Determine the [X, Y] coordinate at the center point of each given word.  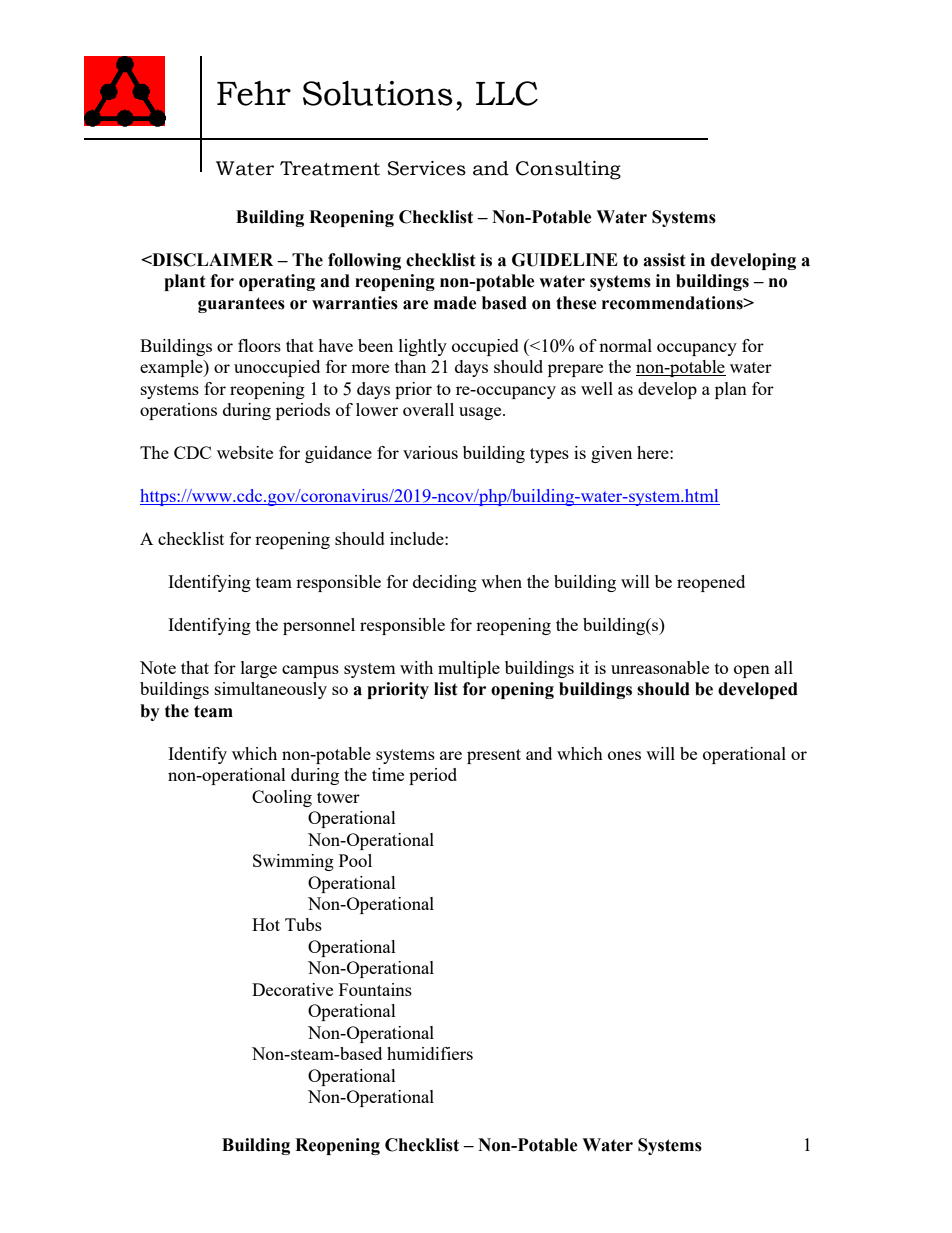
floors [259, 345]
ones [624, 755]
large [259, 669]
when [501, 581]
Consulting [568, 170]
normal [625, 345]
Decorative [292, 989]
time [388, 774]
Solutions [378, 93]
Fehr [254, 93]
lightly [423, 347]
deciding [445, 583]
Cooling [282, 798]
